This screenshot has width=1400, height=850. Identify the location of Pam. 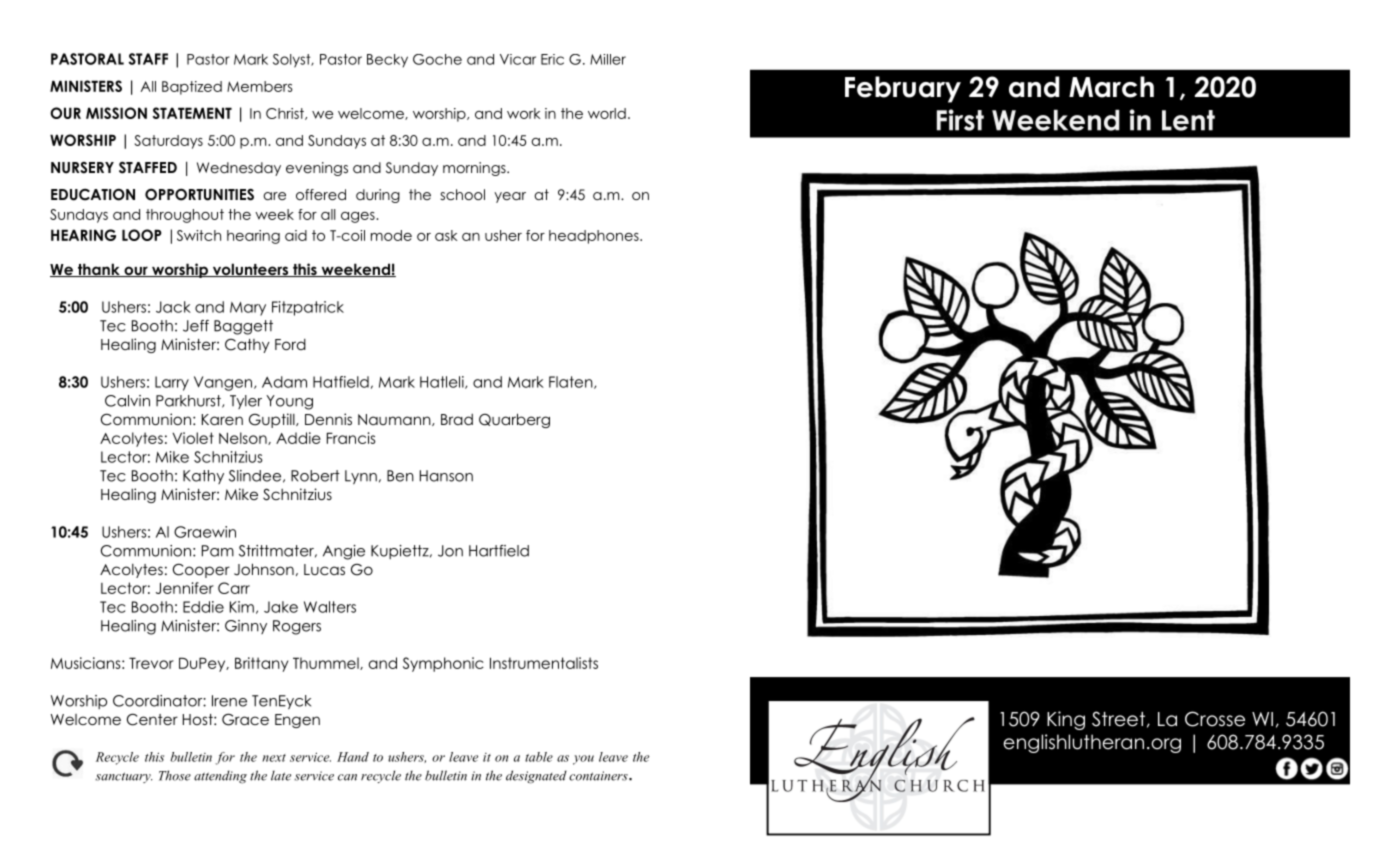
(218, 551).
